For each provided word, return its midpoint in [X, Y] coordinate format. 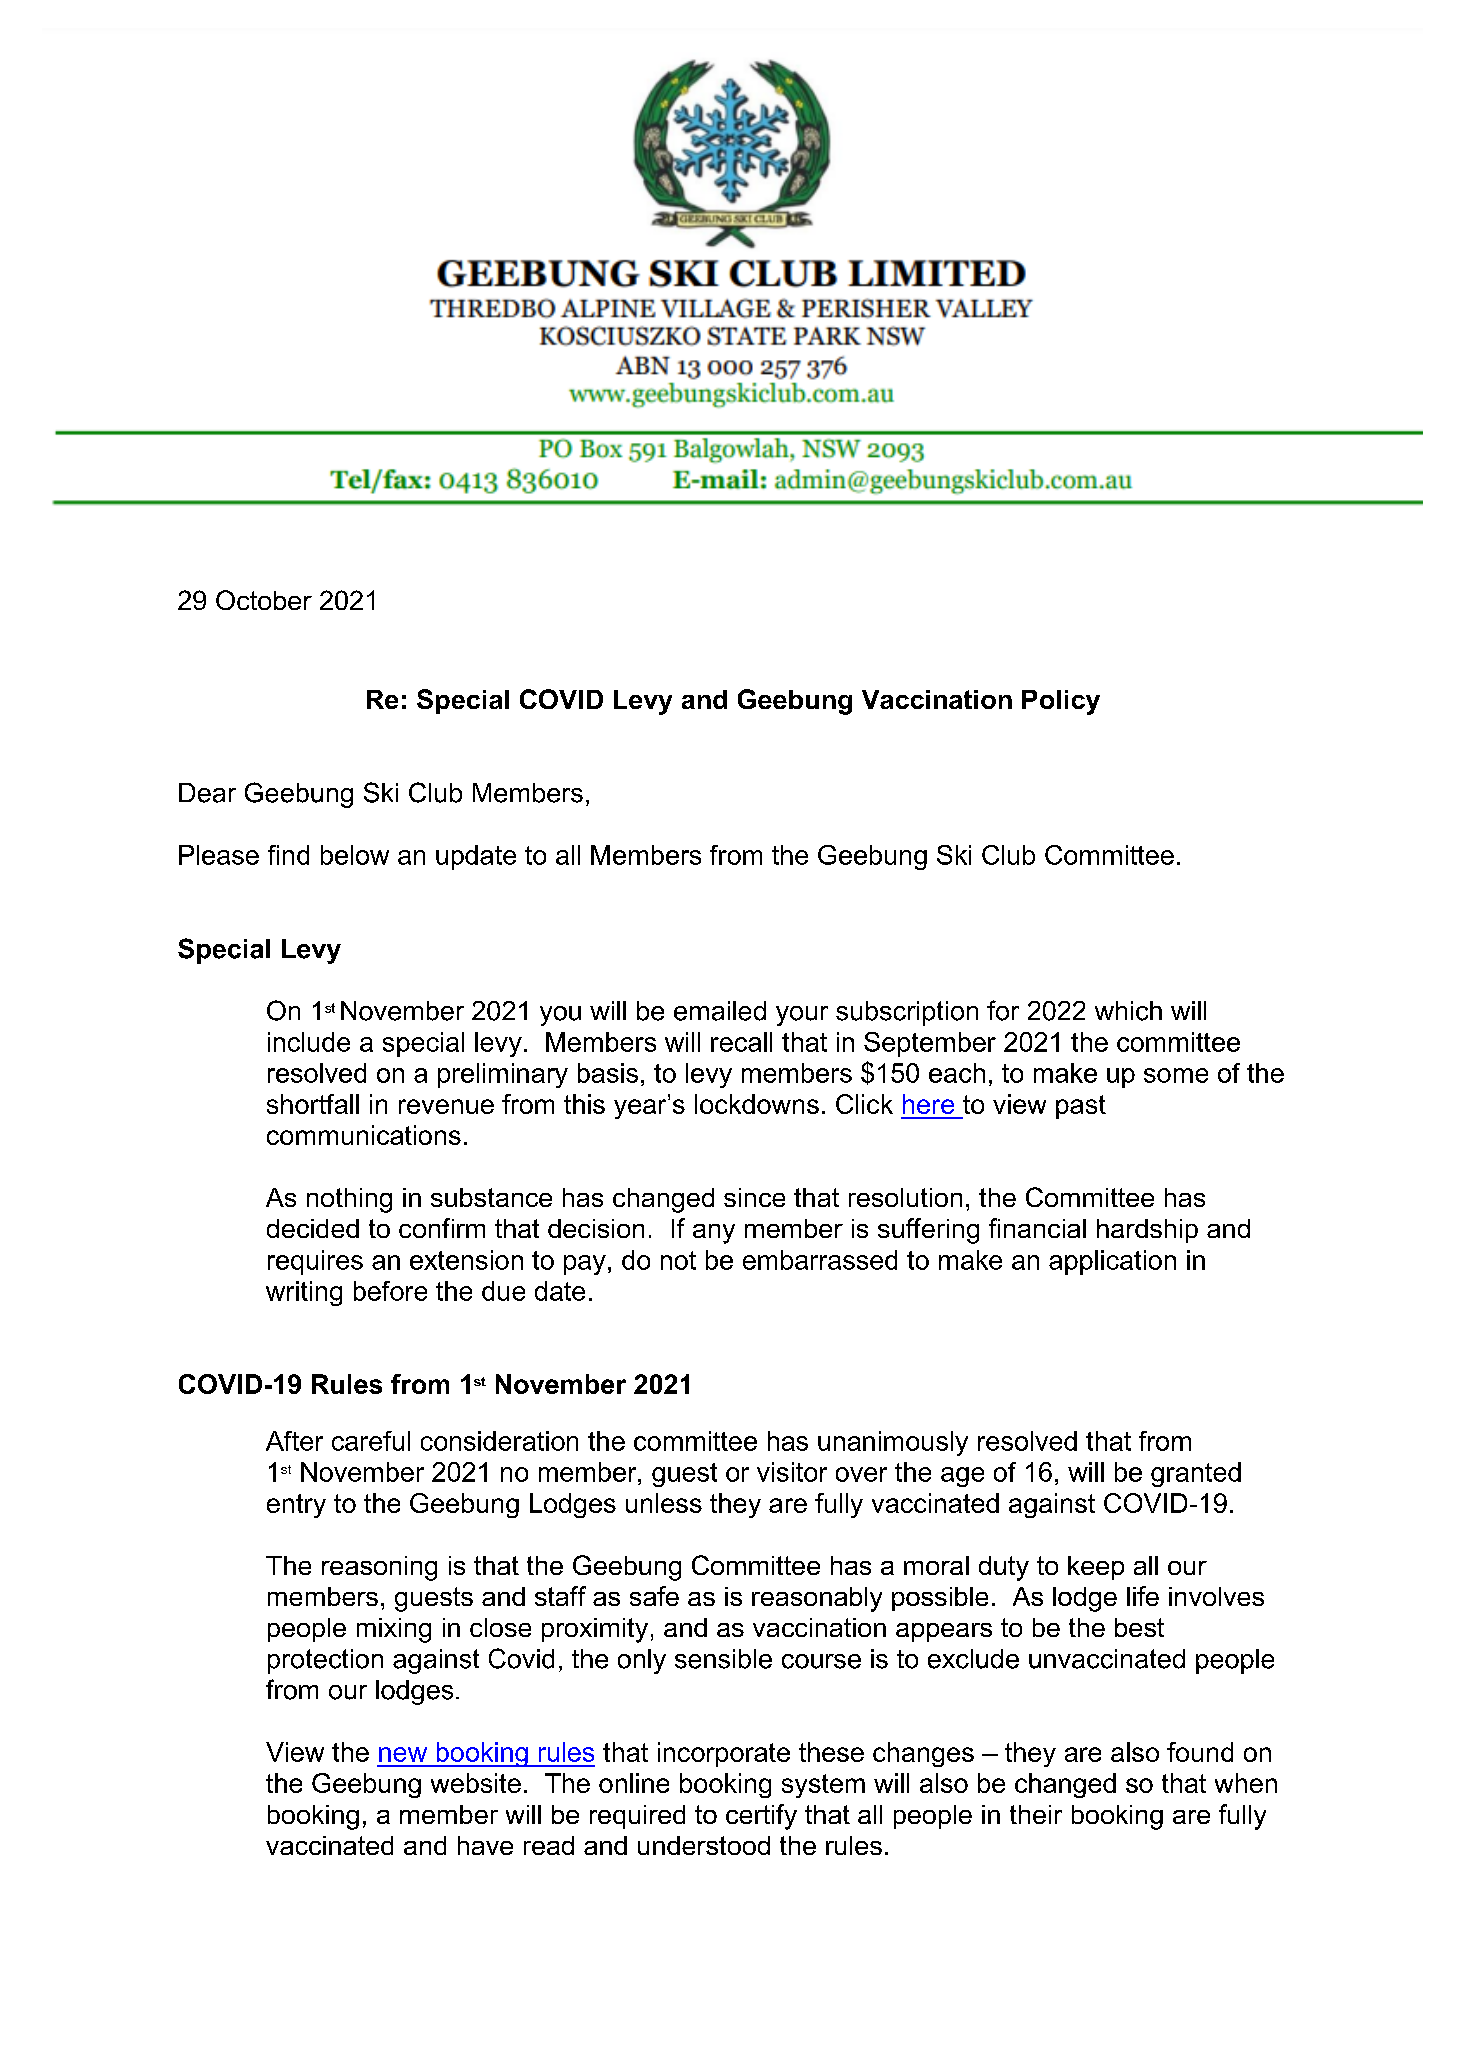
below [355, 855]
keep [1096, 1568]
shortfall [313, 1104]
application [1112, 1262]
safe [654, 1596]
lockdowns [757, 1104]
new [403, 1754]
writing [304, 1293]
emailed [720, 1011]
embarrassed [820, 1260]
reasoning [379, 1568]
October [264, 600]
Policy [1061, 702]
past [1081, 1107]
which [1128, 1011]
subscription [907, 1013]
